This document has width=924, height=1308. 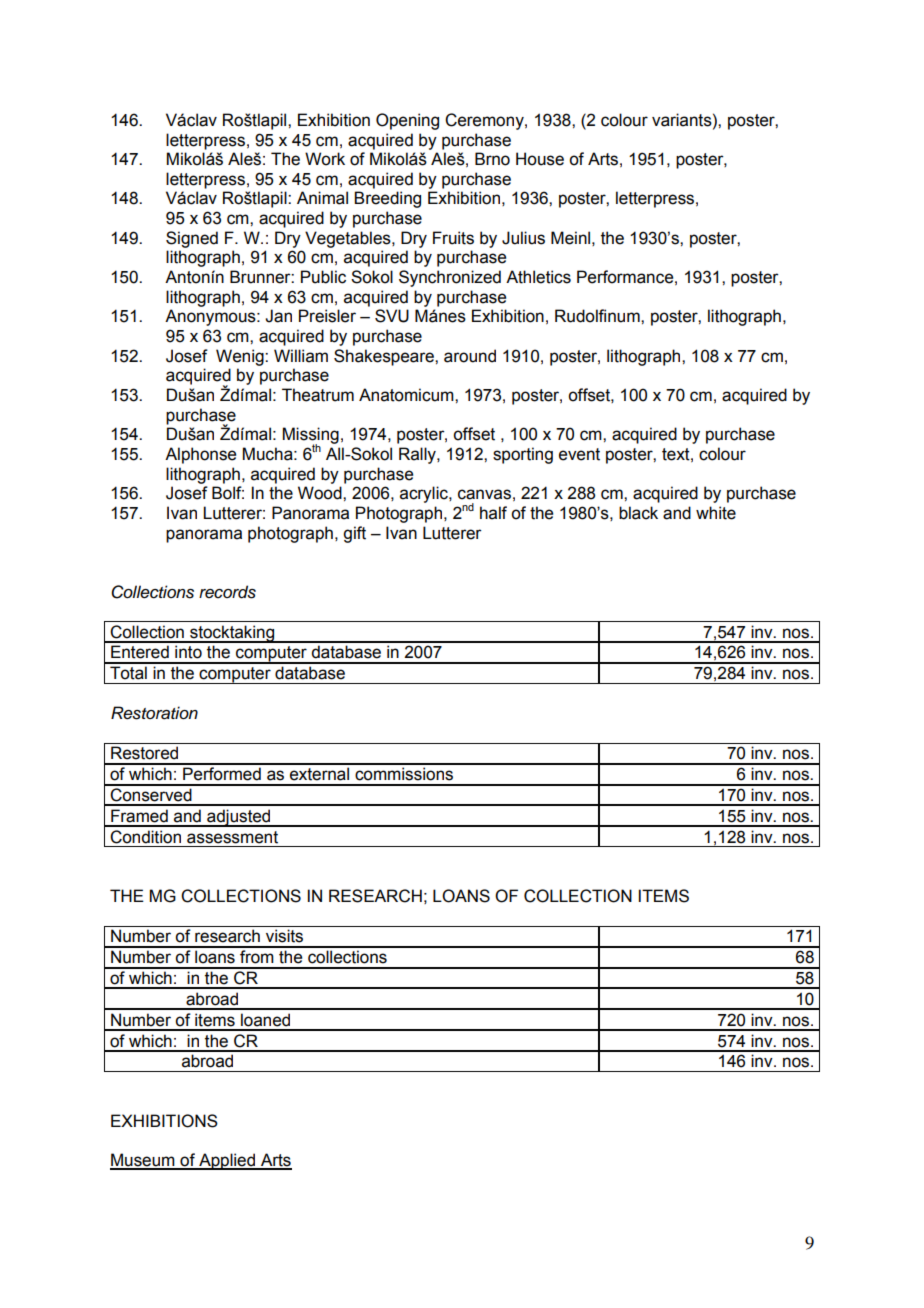 I want to click on Applied, so click(x=227, y=1161).
